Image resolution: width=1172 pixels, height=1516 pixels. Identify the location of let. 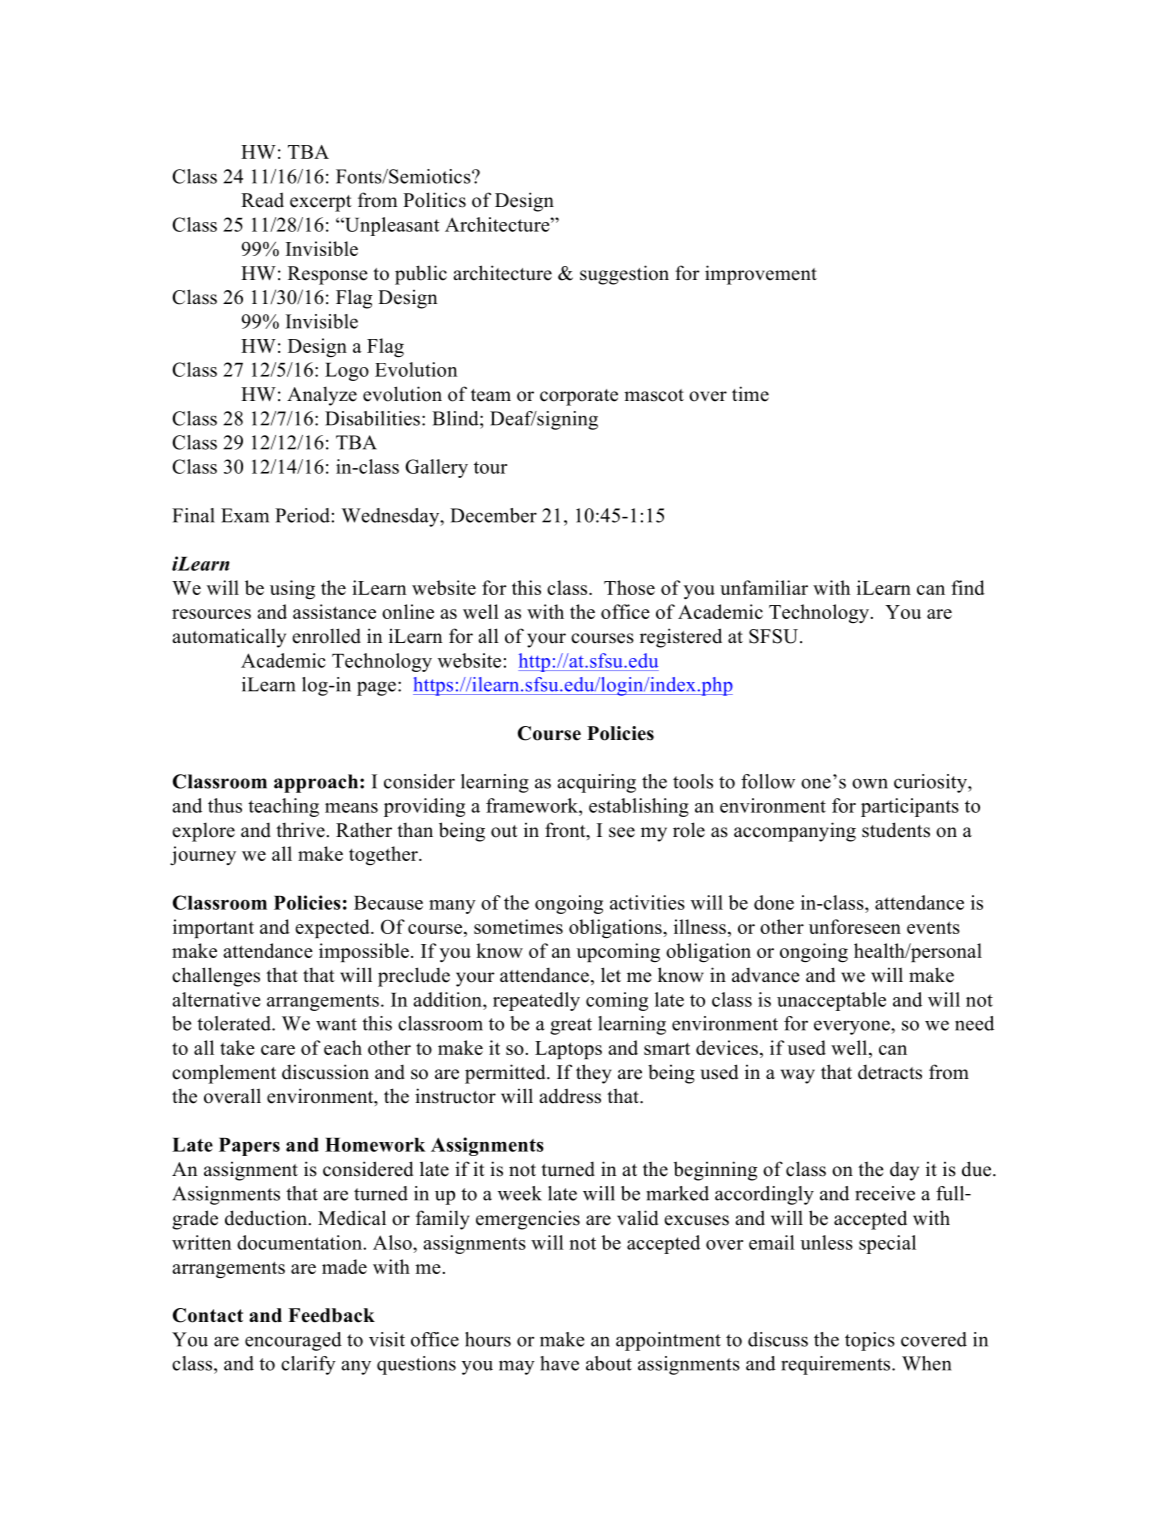
(611, 975).
